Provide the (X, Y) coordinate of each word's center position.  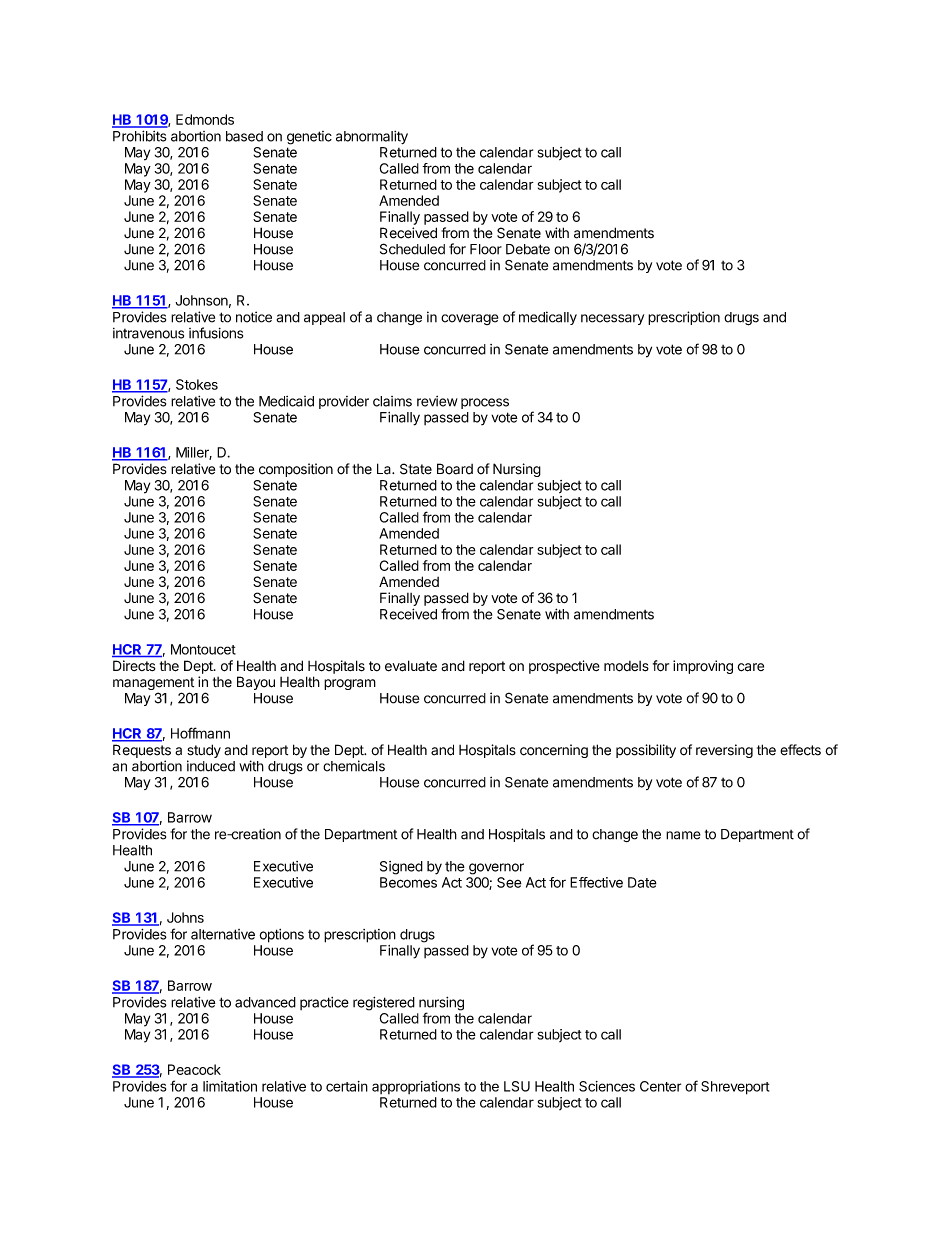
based (244, 136)
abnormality (372, 137)
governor (496, 869)
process (485, 403)
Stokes (197, 384)
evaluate (411, 666)
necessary (612, 319)
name (683, 835)
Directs (134, 665)
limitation (230, 1086)
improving (703, 667)
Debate (528, 249)
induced (211, 766)
